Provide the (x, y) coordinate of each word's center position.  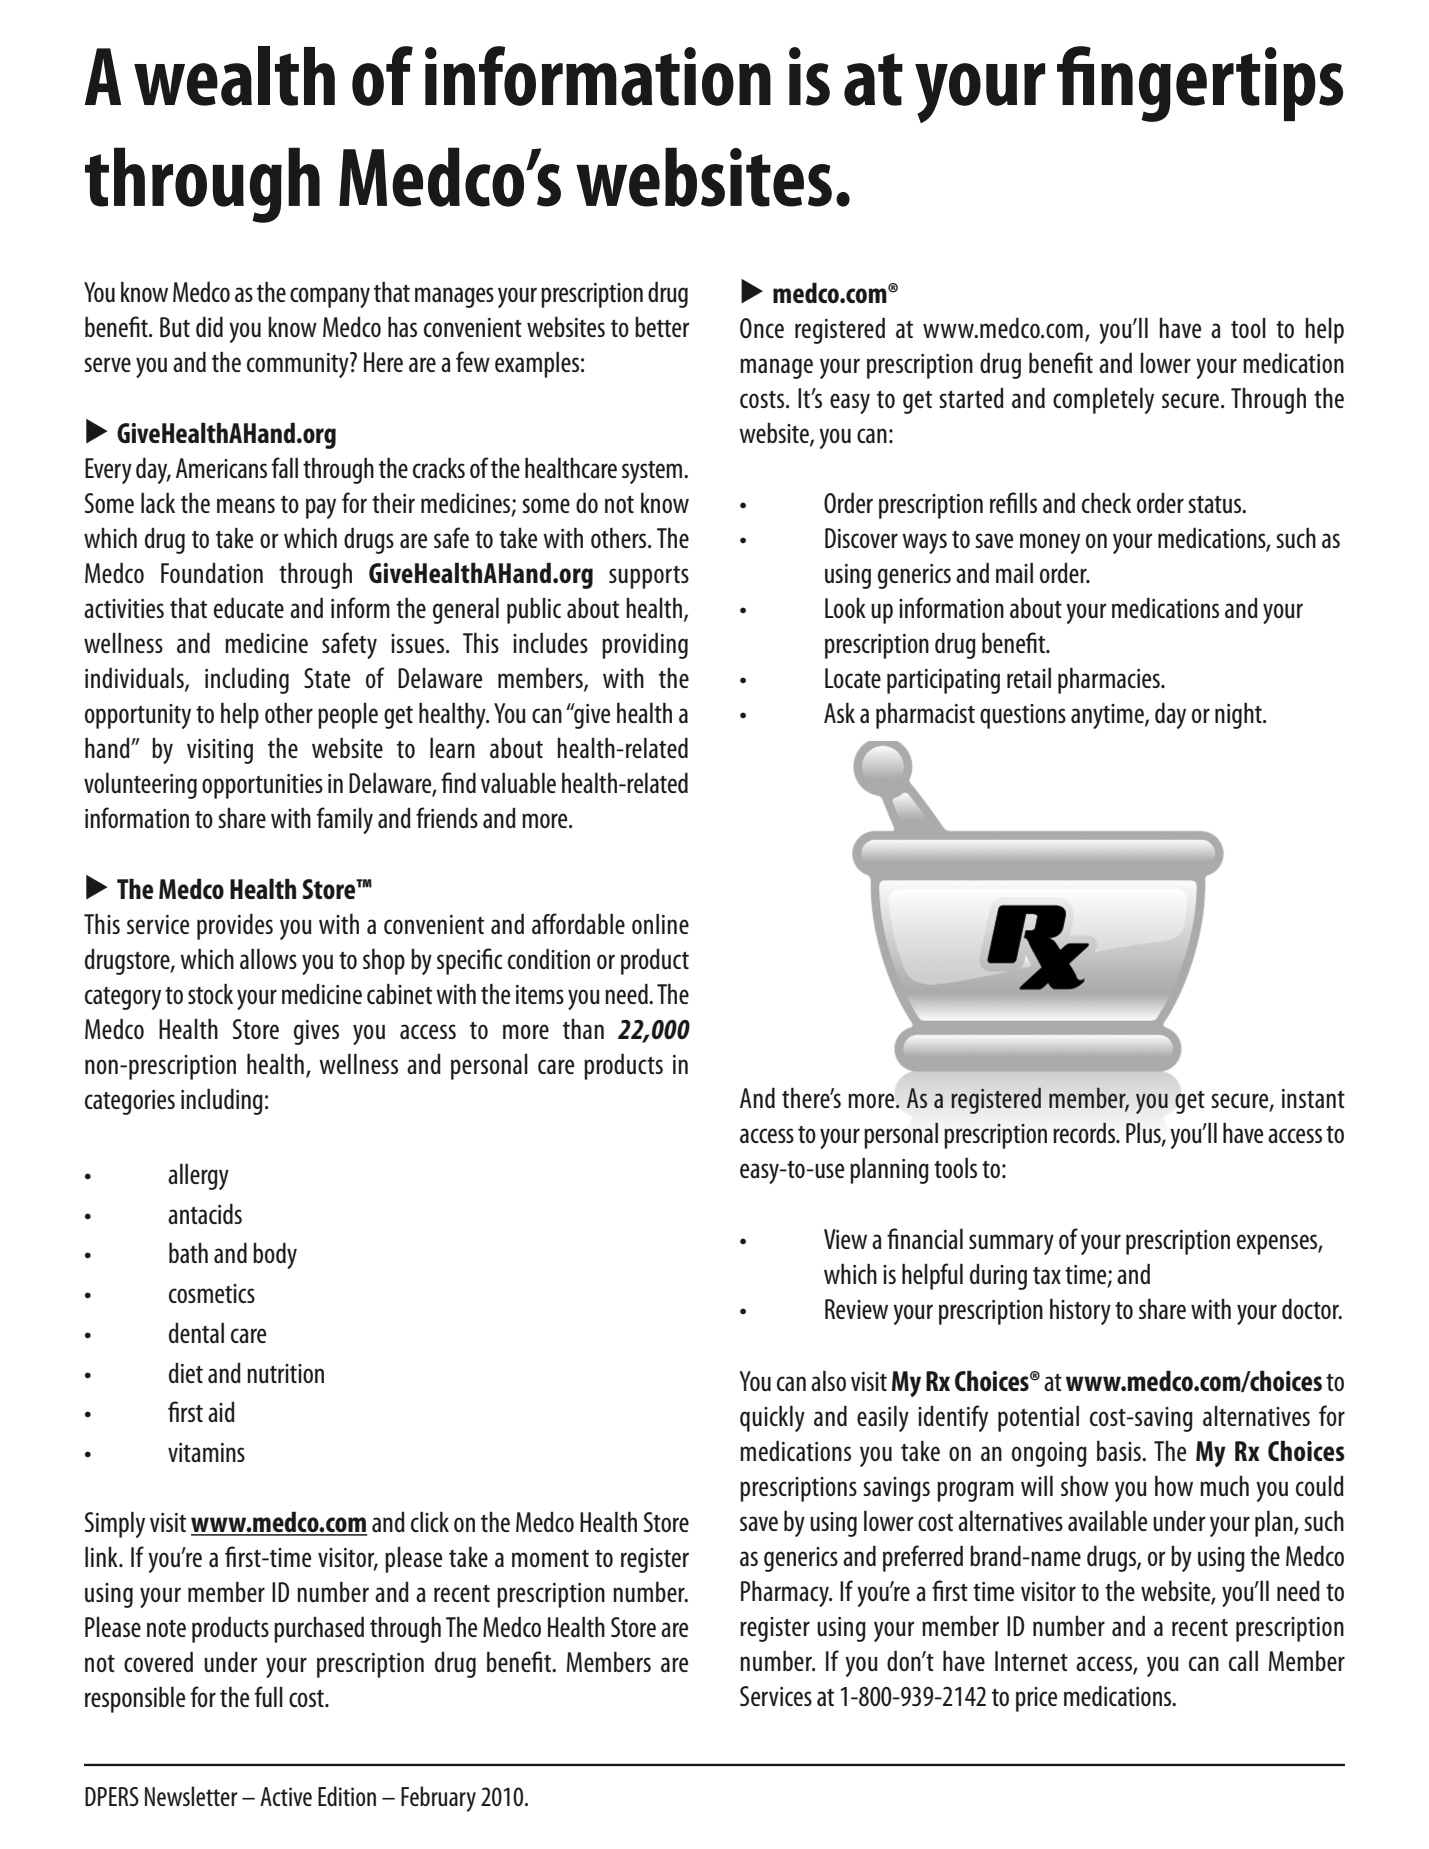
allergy (198, 1176)
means (246, 505)
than (583, 1029)
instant (1313, 1098)
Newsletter (191, 1796)
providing (645, 645)
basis (1120, 1450)
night (1239, 715)
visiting (220, 751)
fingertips (1200, 84)
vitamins (206, 1452)
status (1216, 505)
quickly (772, 1418)
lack (158, 502)
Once (762, 328)
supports (649, 577)
